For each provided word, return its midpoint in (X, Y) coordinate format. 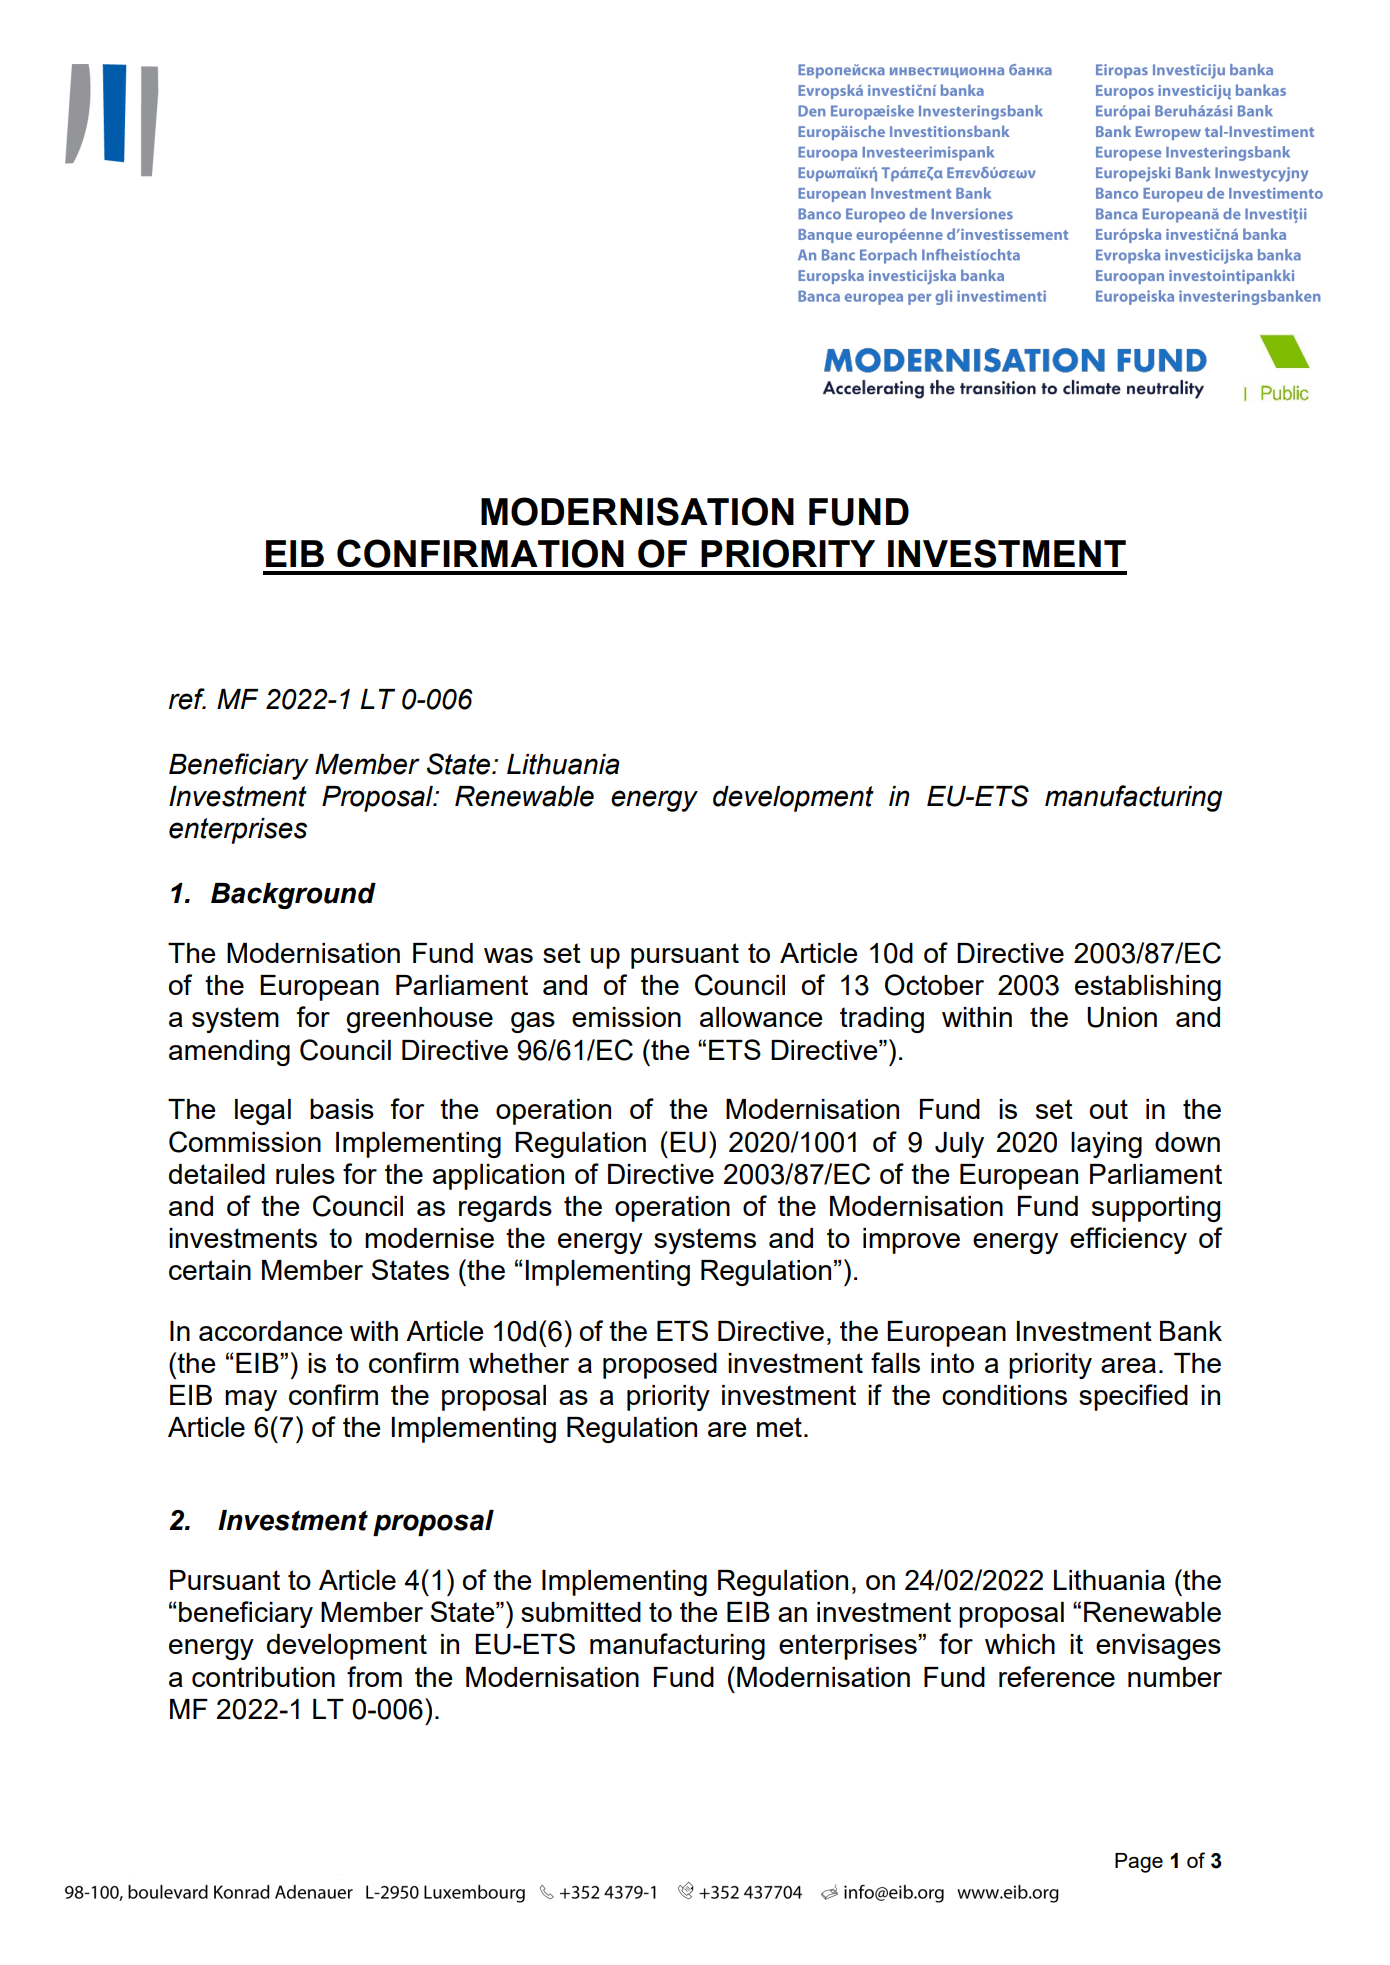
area (1128, 1365)
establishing (1148, 988)
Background (293, 896)
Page (1139, 1863)
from (374, 1676)
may (251, 1400)
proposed (660, 1366)
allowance (761, 1017)
